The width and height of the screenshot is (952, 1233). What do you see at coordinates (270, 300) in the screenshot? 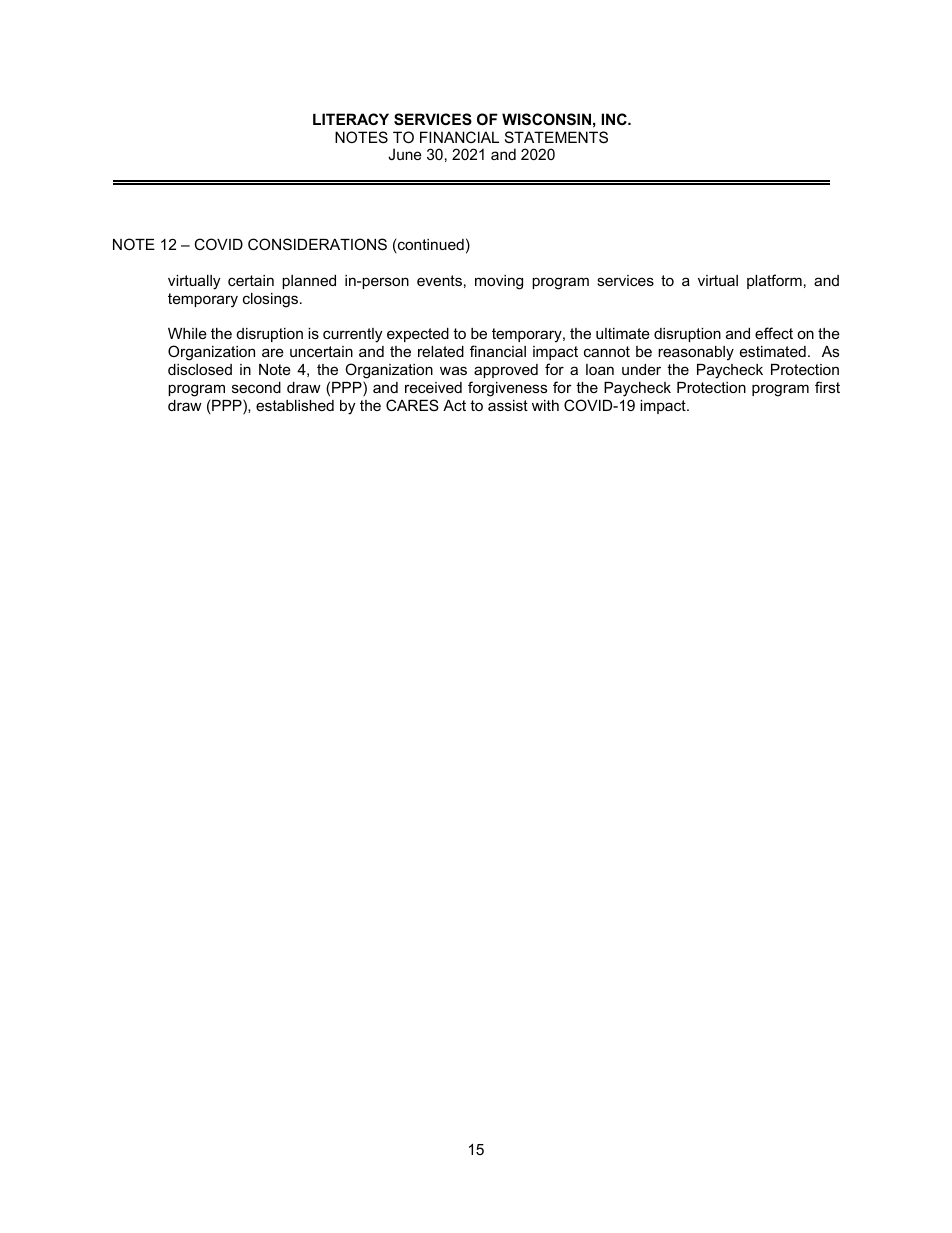
I see `closings` at bounding box center [270, 300].
